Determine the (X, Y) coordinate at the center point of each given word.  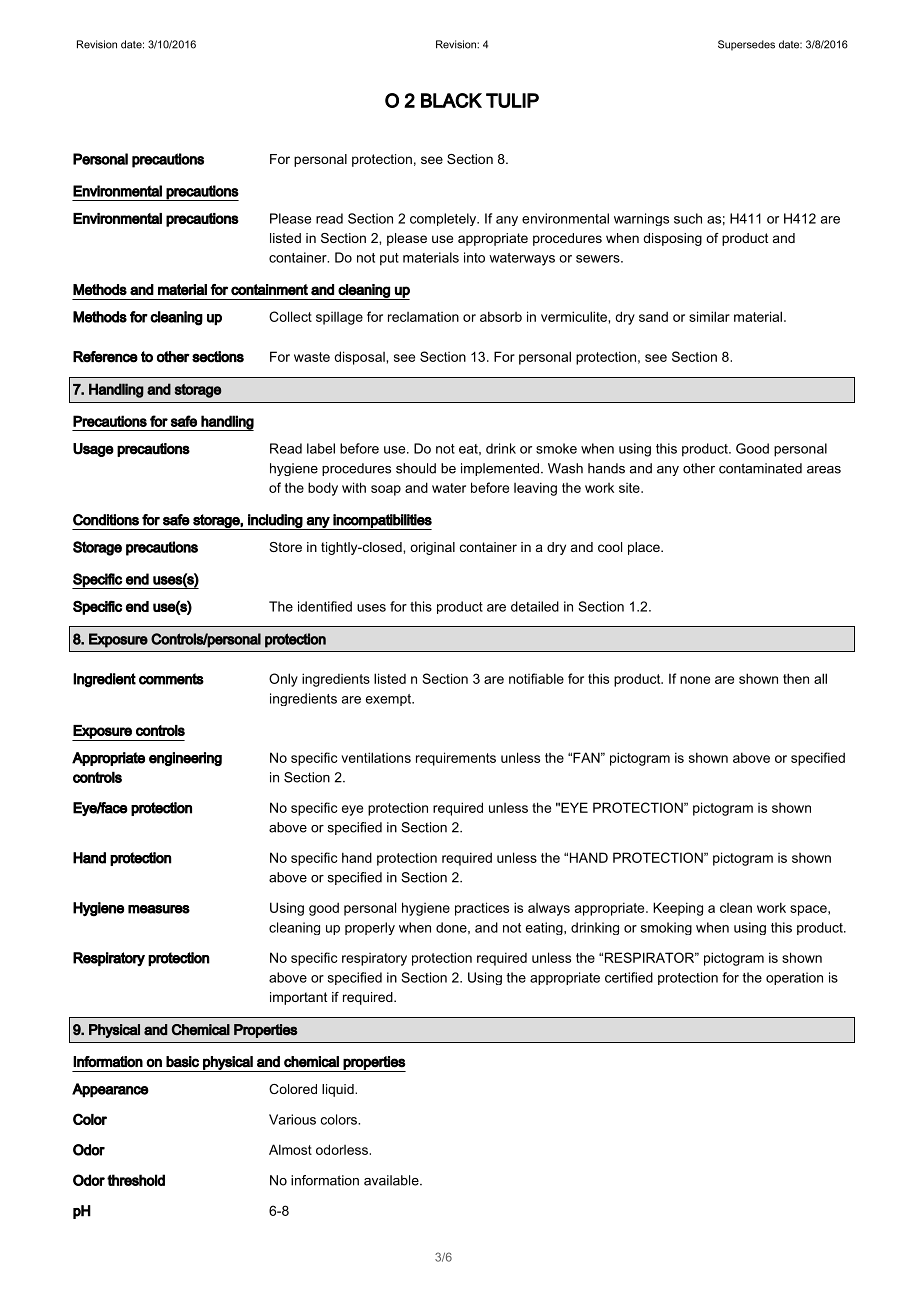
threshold (136, 1180)
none (695, 680)
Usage (93, 450)
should (416, 468)
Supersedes (746, 45)
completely (444, 219)
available (392, 1180)
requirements (456, 759)
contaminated (760, 468)
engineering (185, 759)
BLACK (451, 100)
